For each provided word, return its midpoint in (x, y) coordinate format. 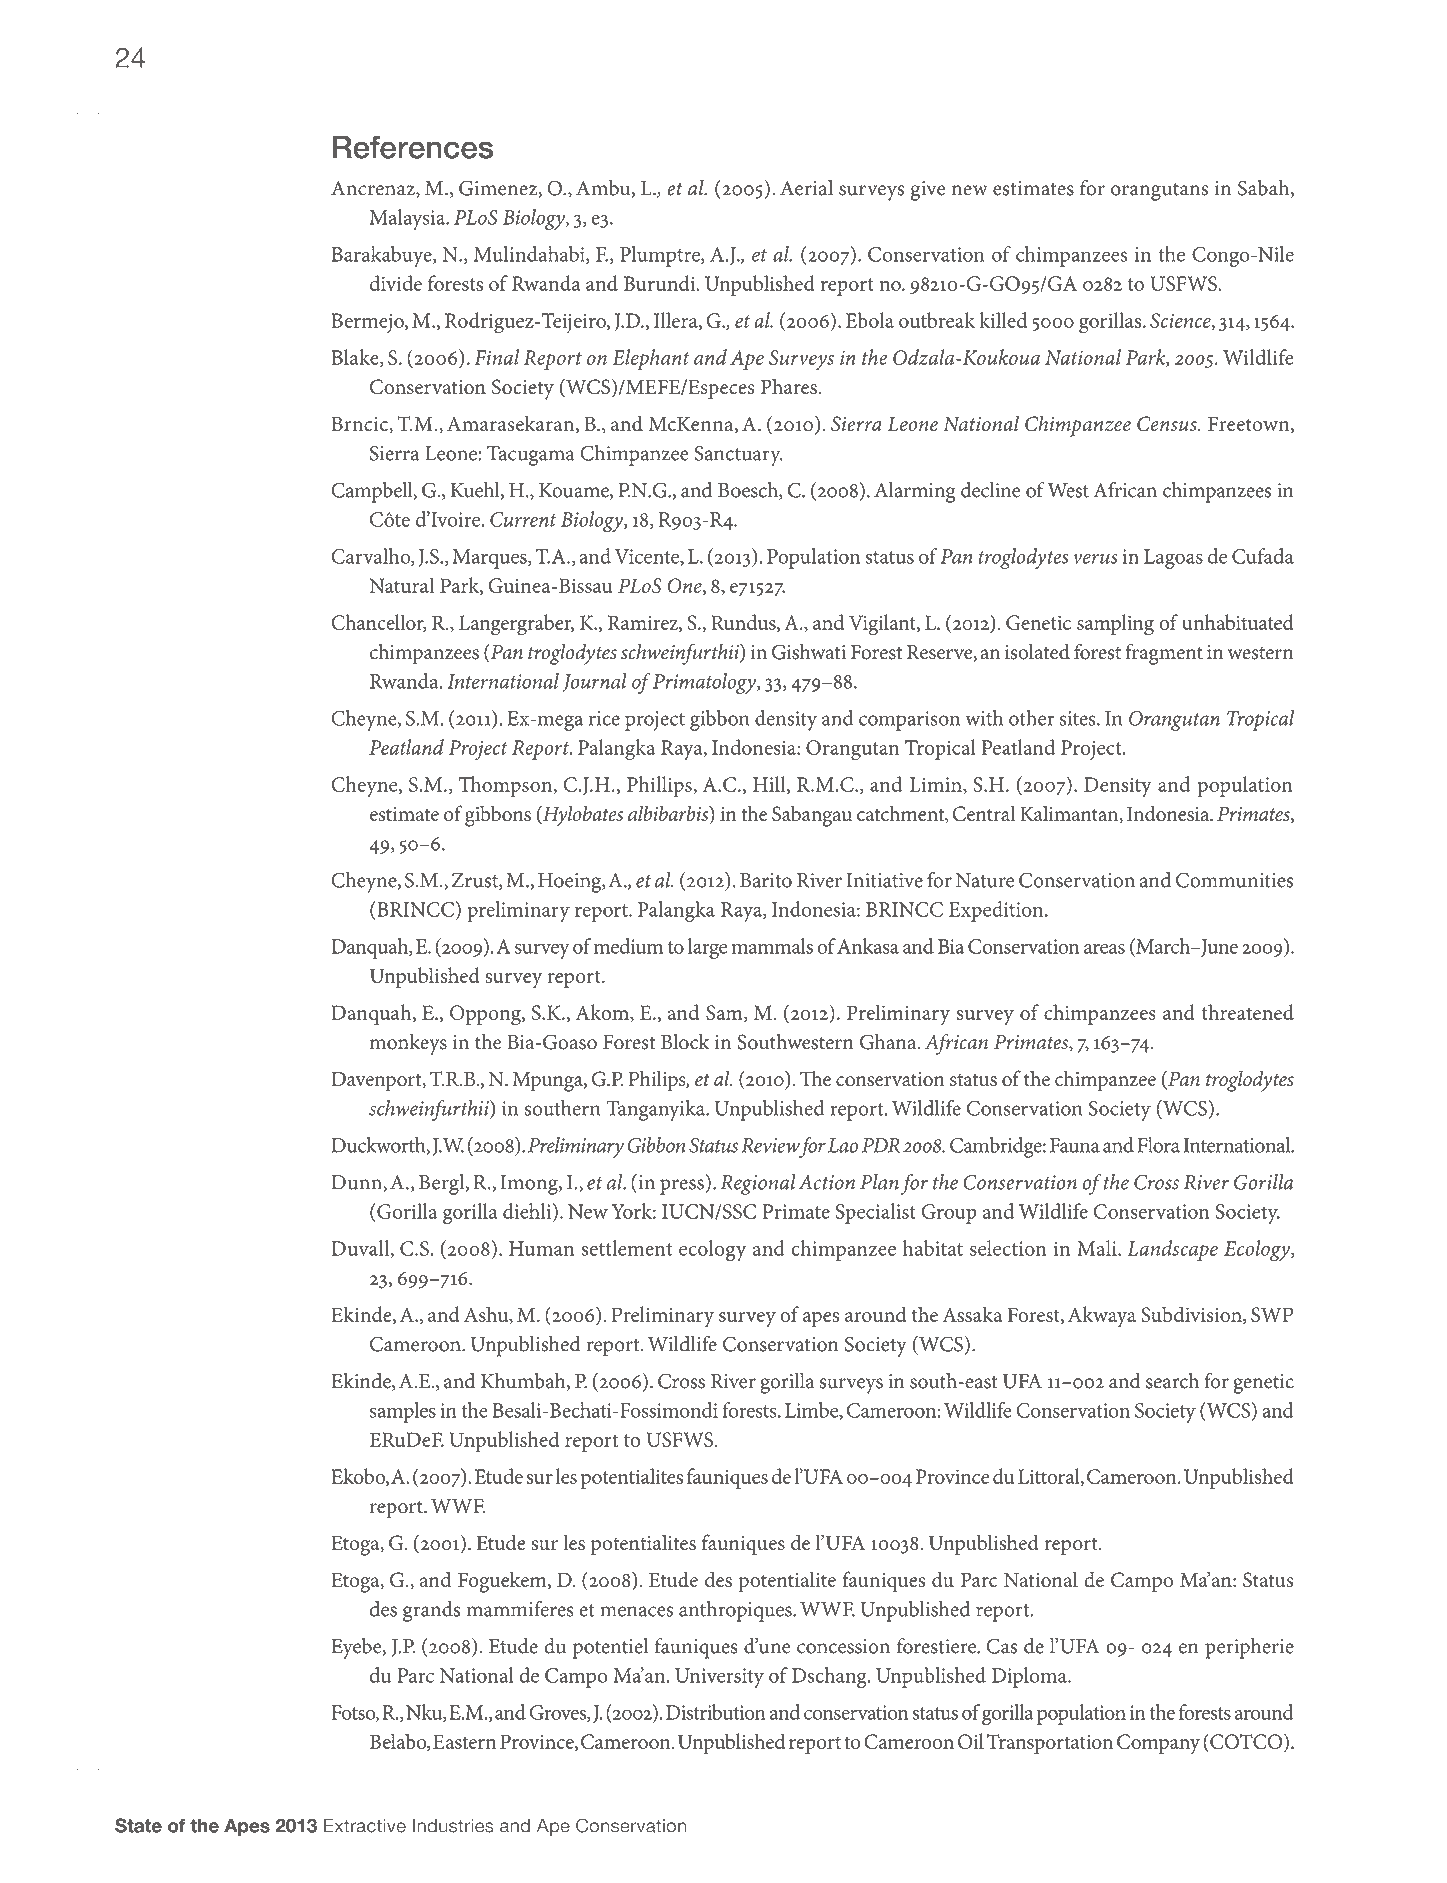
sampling (1115, 625)
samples (403, 1412)
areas (1104, 948)
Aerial (806, 188)
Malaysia (409, 219)
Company (1158, 1744)
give (928, 191)
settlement (626, 1248)
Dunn (358, 1183)
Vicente (648, 557)
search (1172, 1381)
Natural (401, 585)
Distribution (716, 1712)
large (707, 948)
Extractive (365, 1826)
